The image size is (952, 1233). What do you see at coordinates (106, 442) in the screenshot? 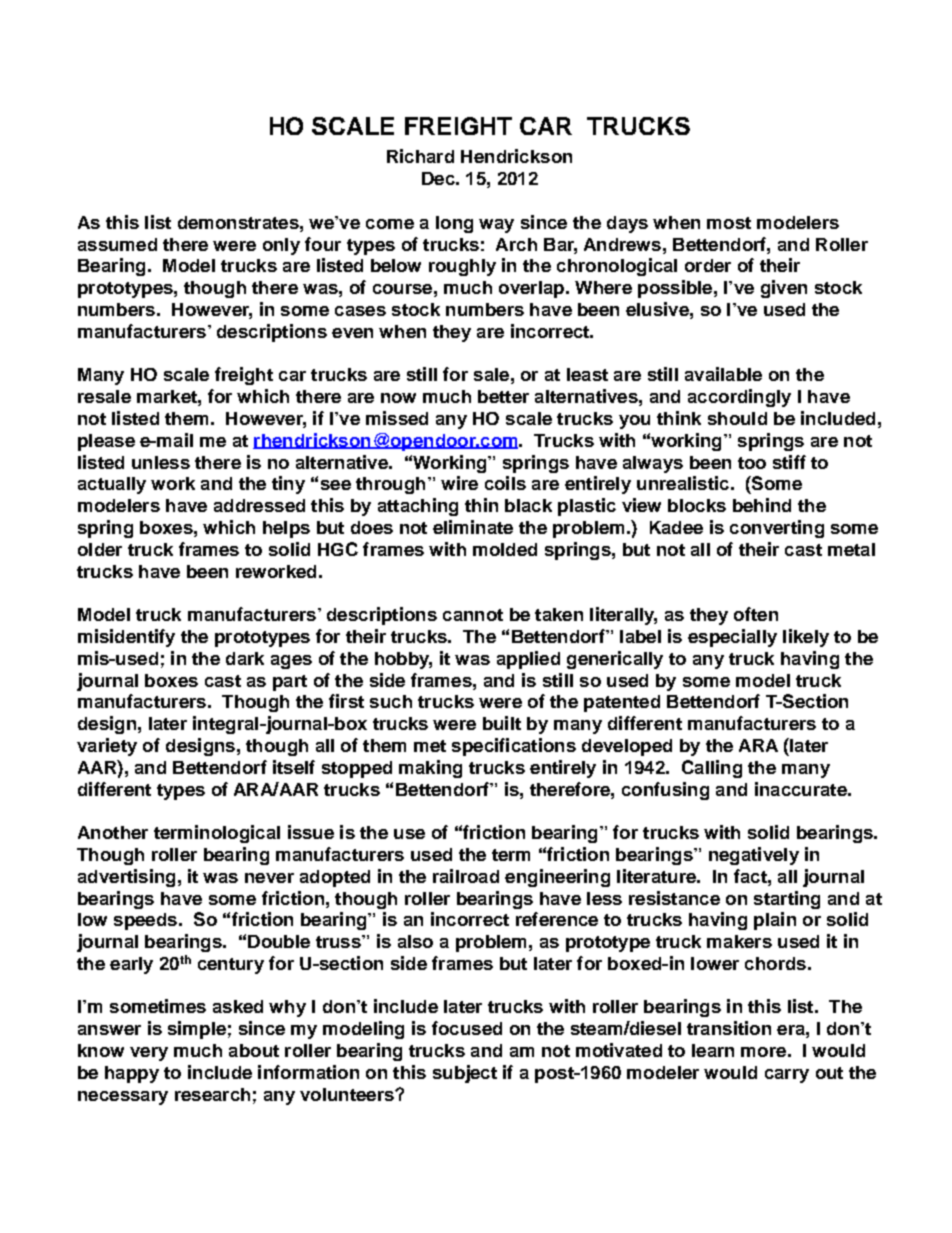
I see `please` at bounding box center [106, 442].
